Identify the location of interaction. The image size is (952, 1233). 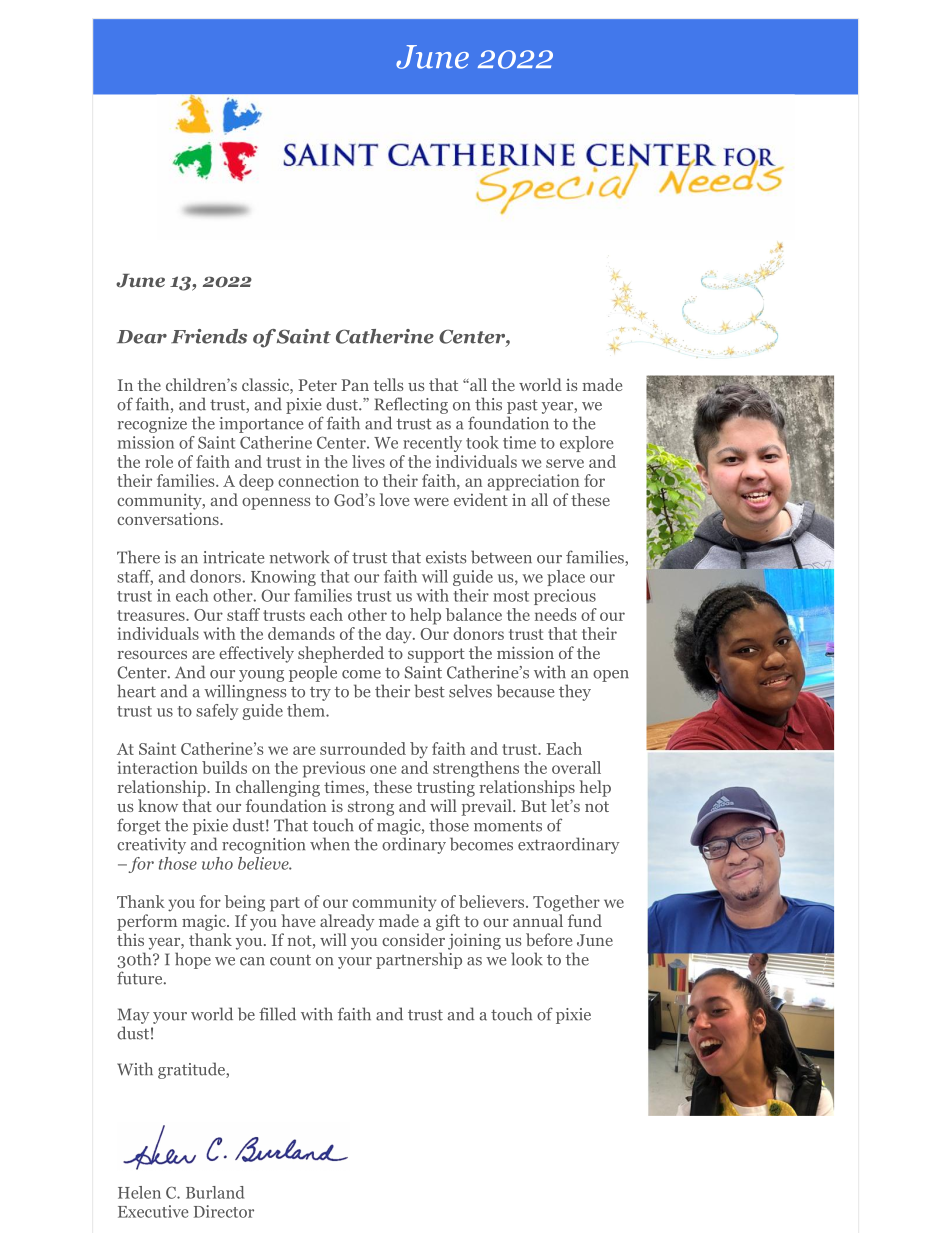
(158, 767).
